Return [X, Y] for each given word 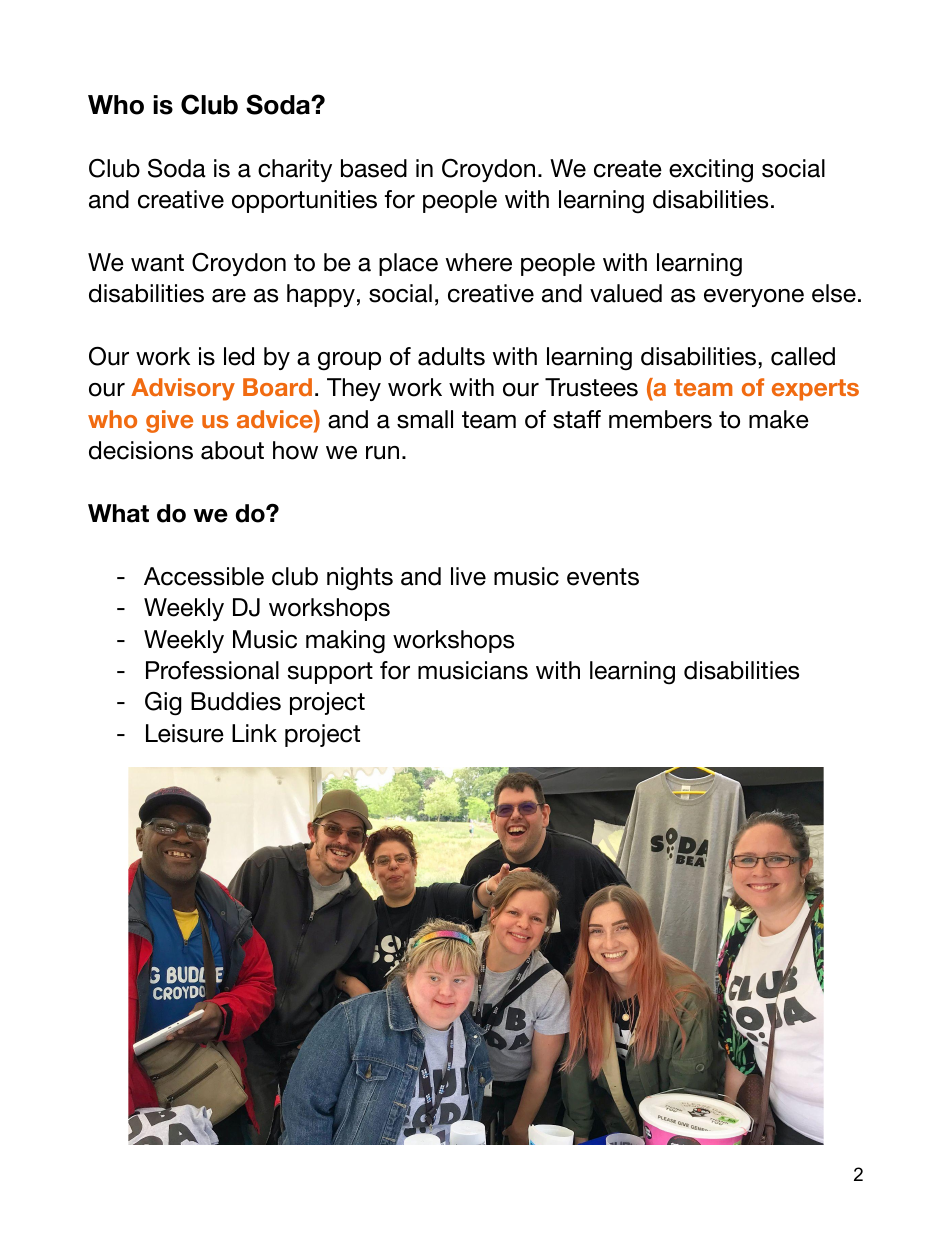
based [374, 168]
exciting [711, 171]
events [603, 577]
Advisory [183, 389]
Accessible [204, 576]
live [468, 576]
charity [295, 170]
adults [451, 356]
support [330, 673]
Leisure [185, 733]
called [803, 356]
